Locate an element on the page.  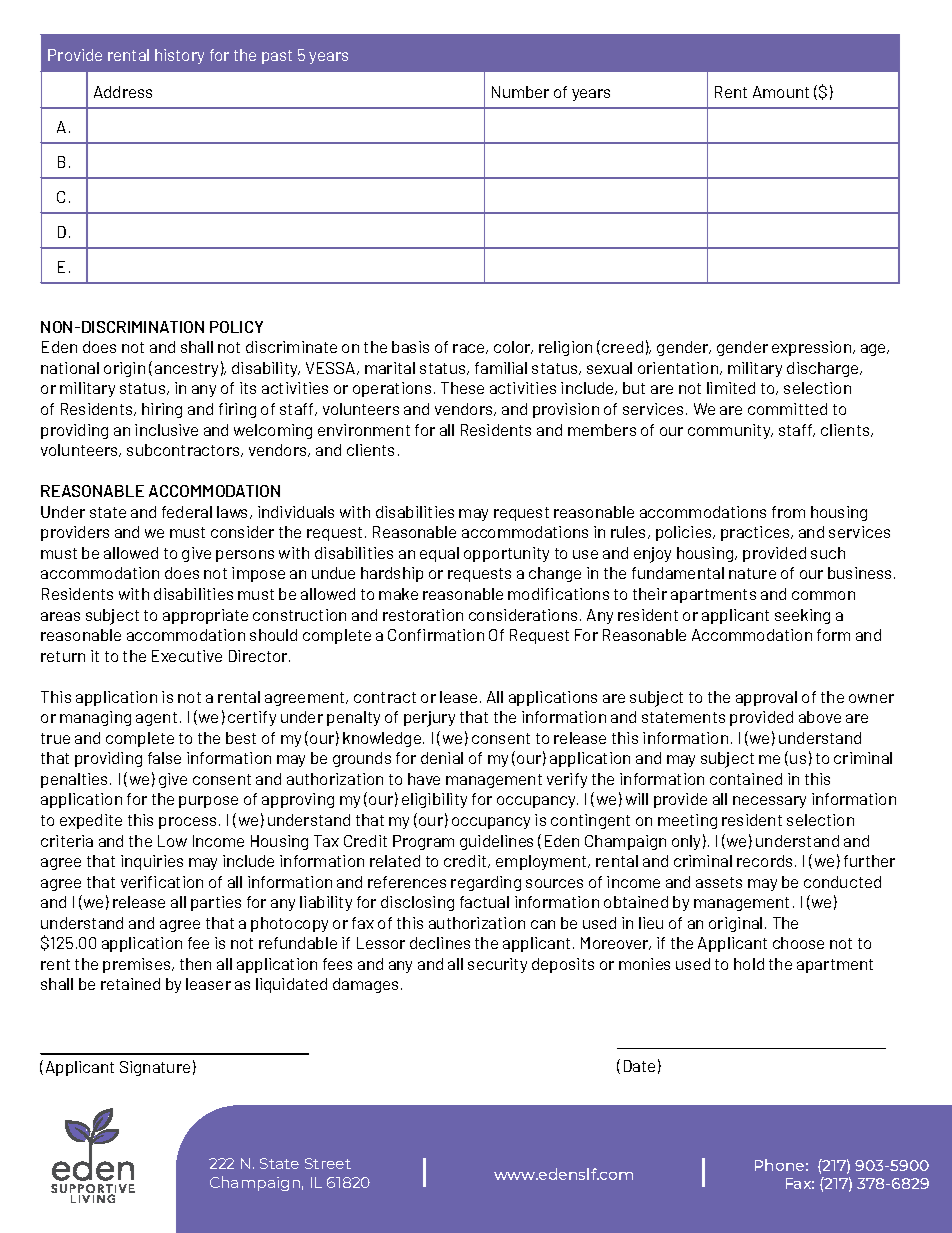
Address is located at coordinates (123, 92).
